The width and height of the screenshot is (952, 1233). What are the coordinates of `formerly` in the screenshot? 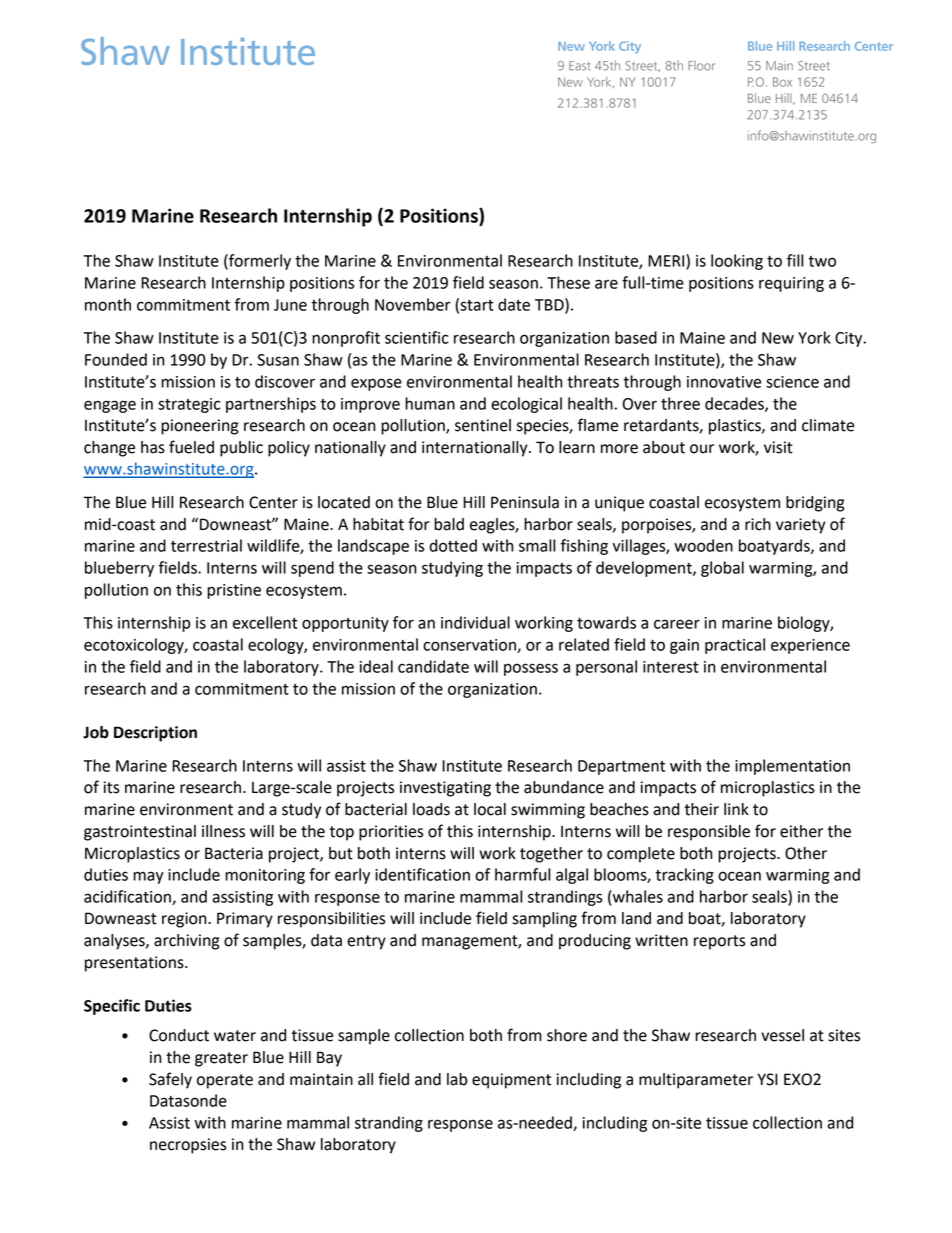 It's located at (259, 262).
